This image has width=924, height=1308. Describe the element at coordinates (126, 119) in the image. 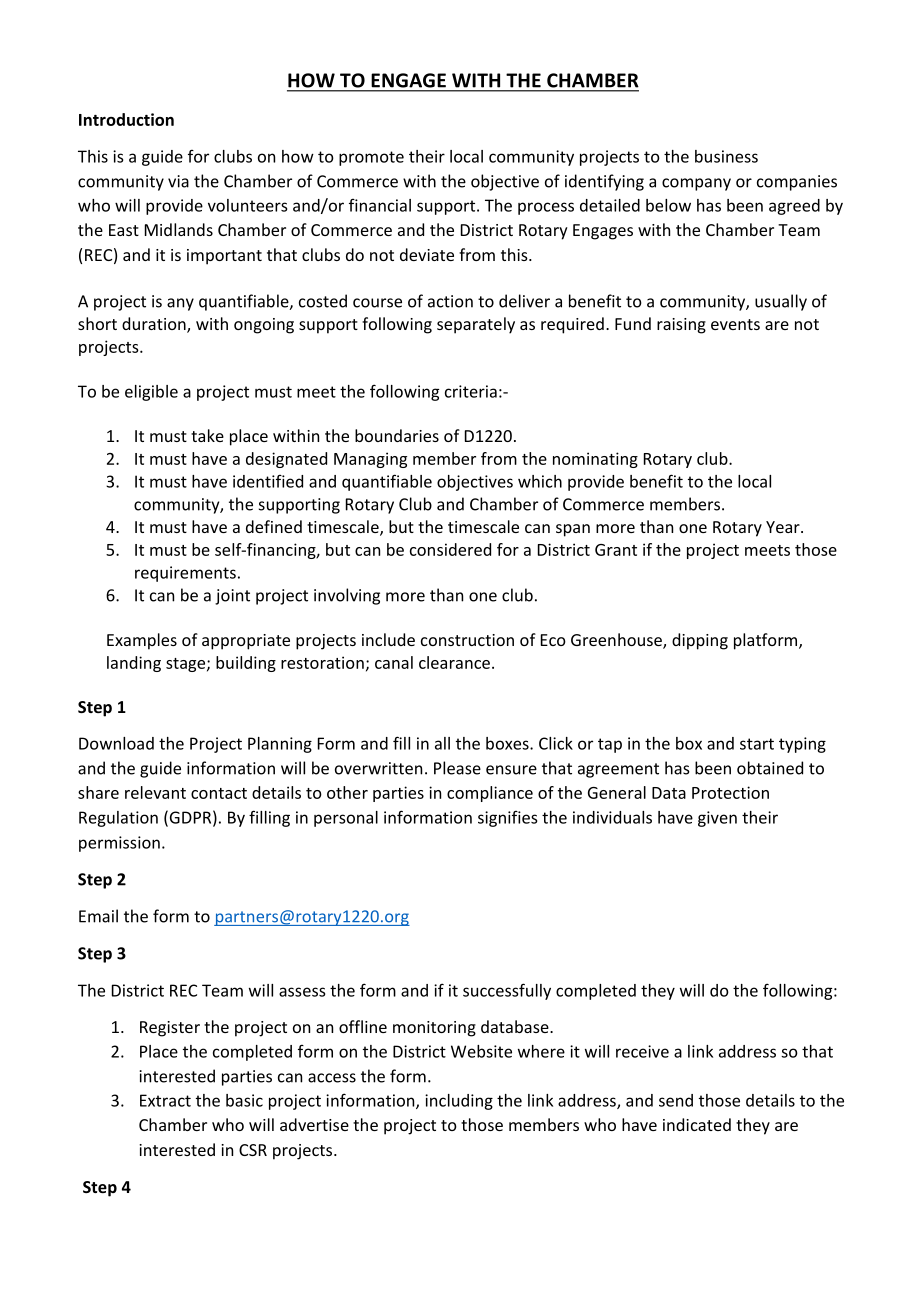

I see `Introduction` at that location.
